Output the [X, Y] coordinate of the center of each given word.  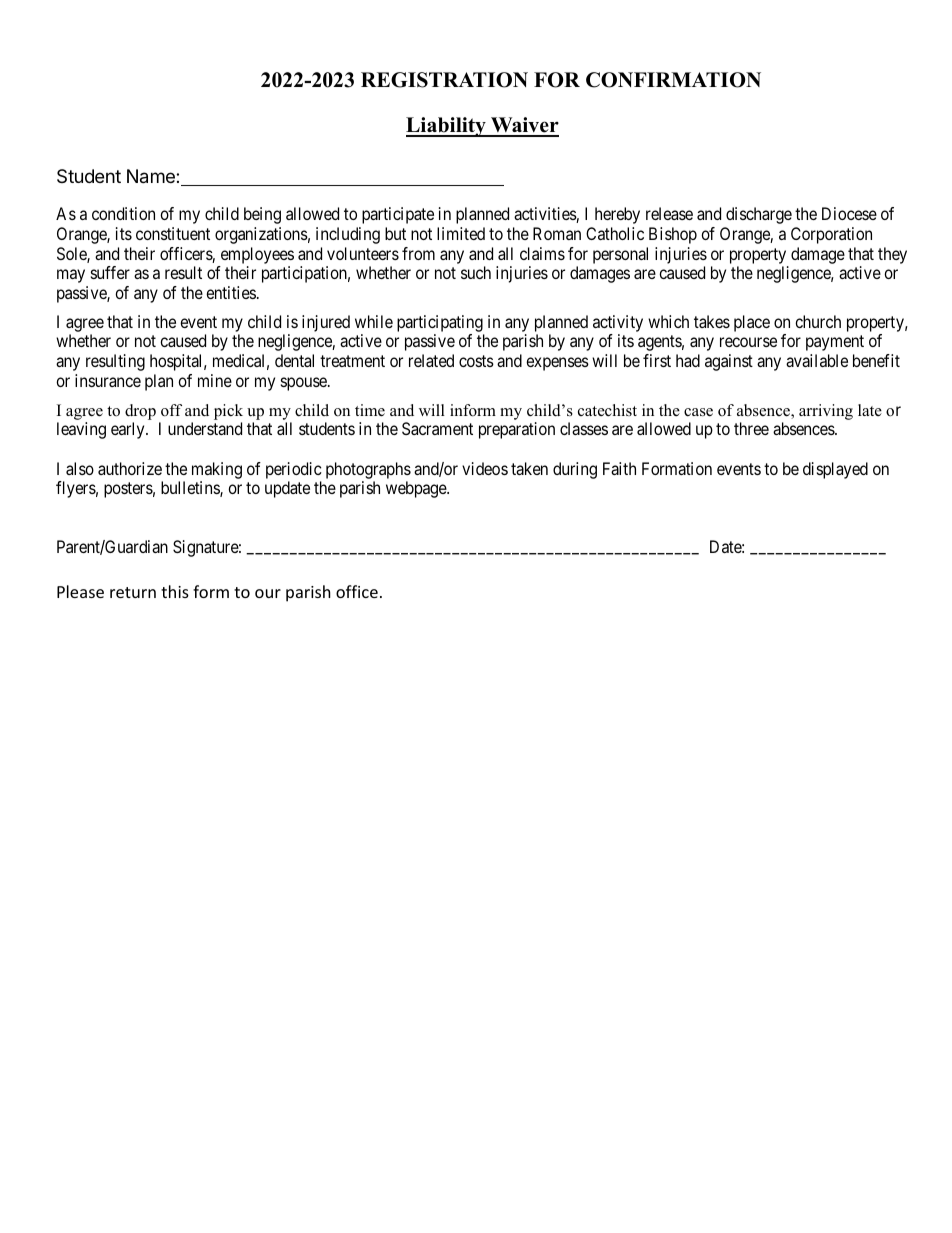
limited [461, 233]
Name [152, 176]
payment [835, 343]
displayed [835, 470]
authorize [130, 468]
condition [123, 213]
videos [485, 468]
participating [440, 323]
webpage [417, 489]
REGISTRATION [444, 80]
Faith [619, 468]
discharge [759, 215]
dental [294, 360]
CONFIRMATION [673, 80]
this [175, 591]
